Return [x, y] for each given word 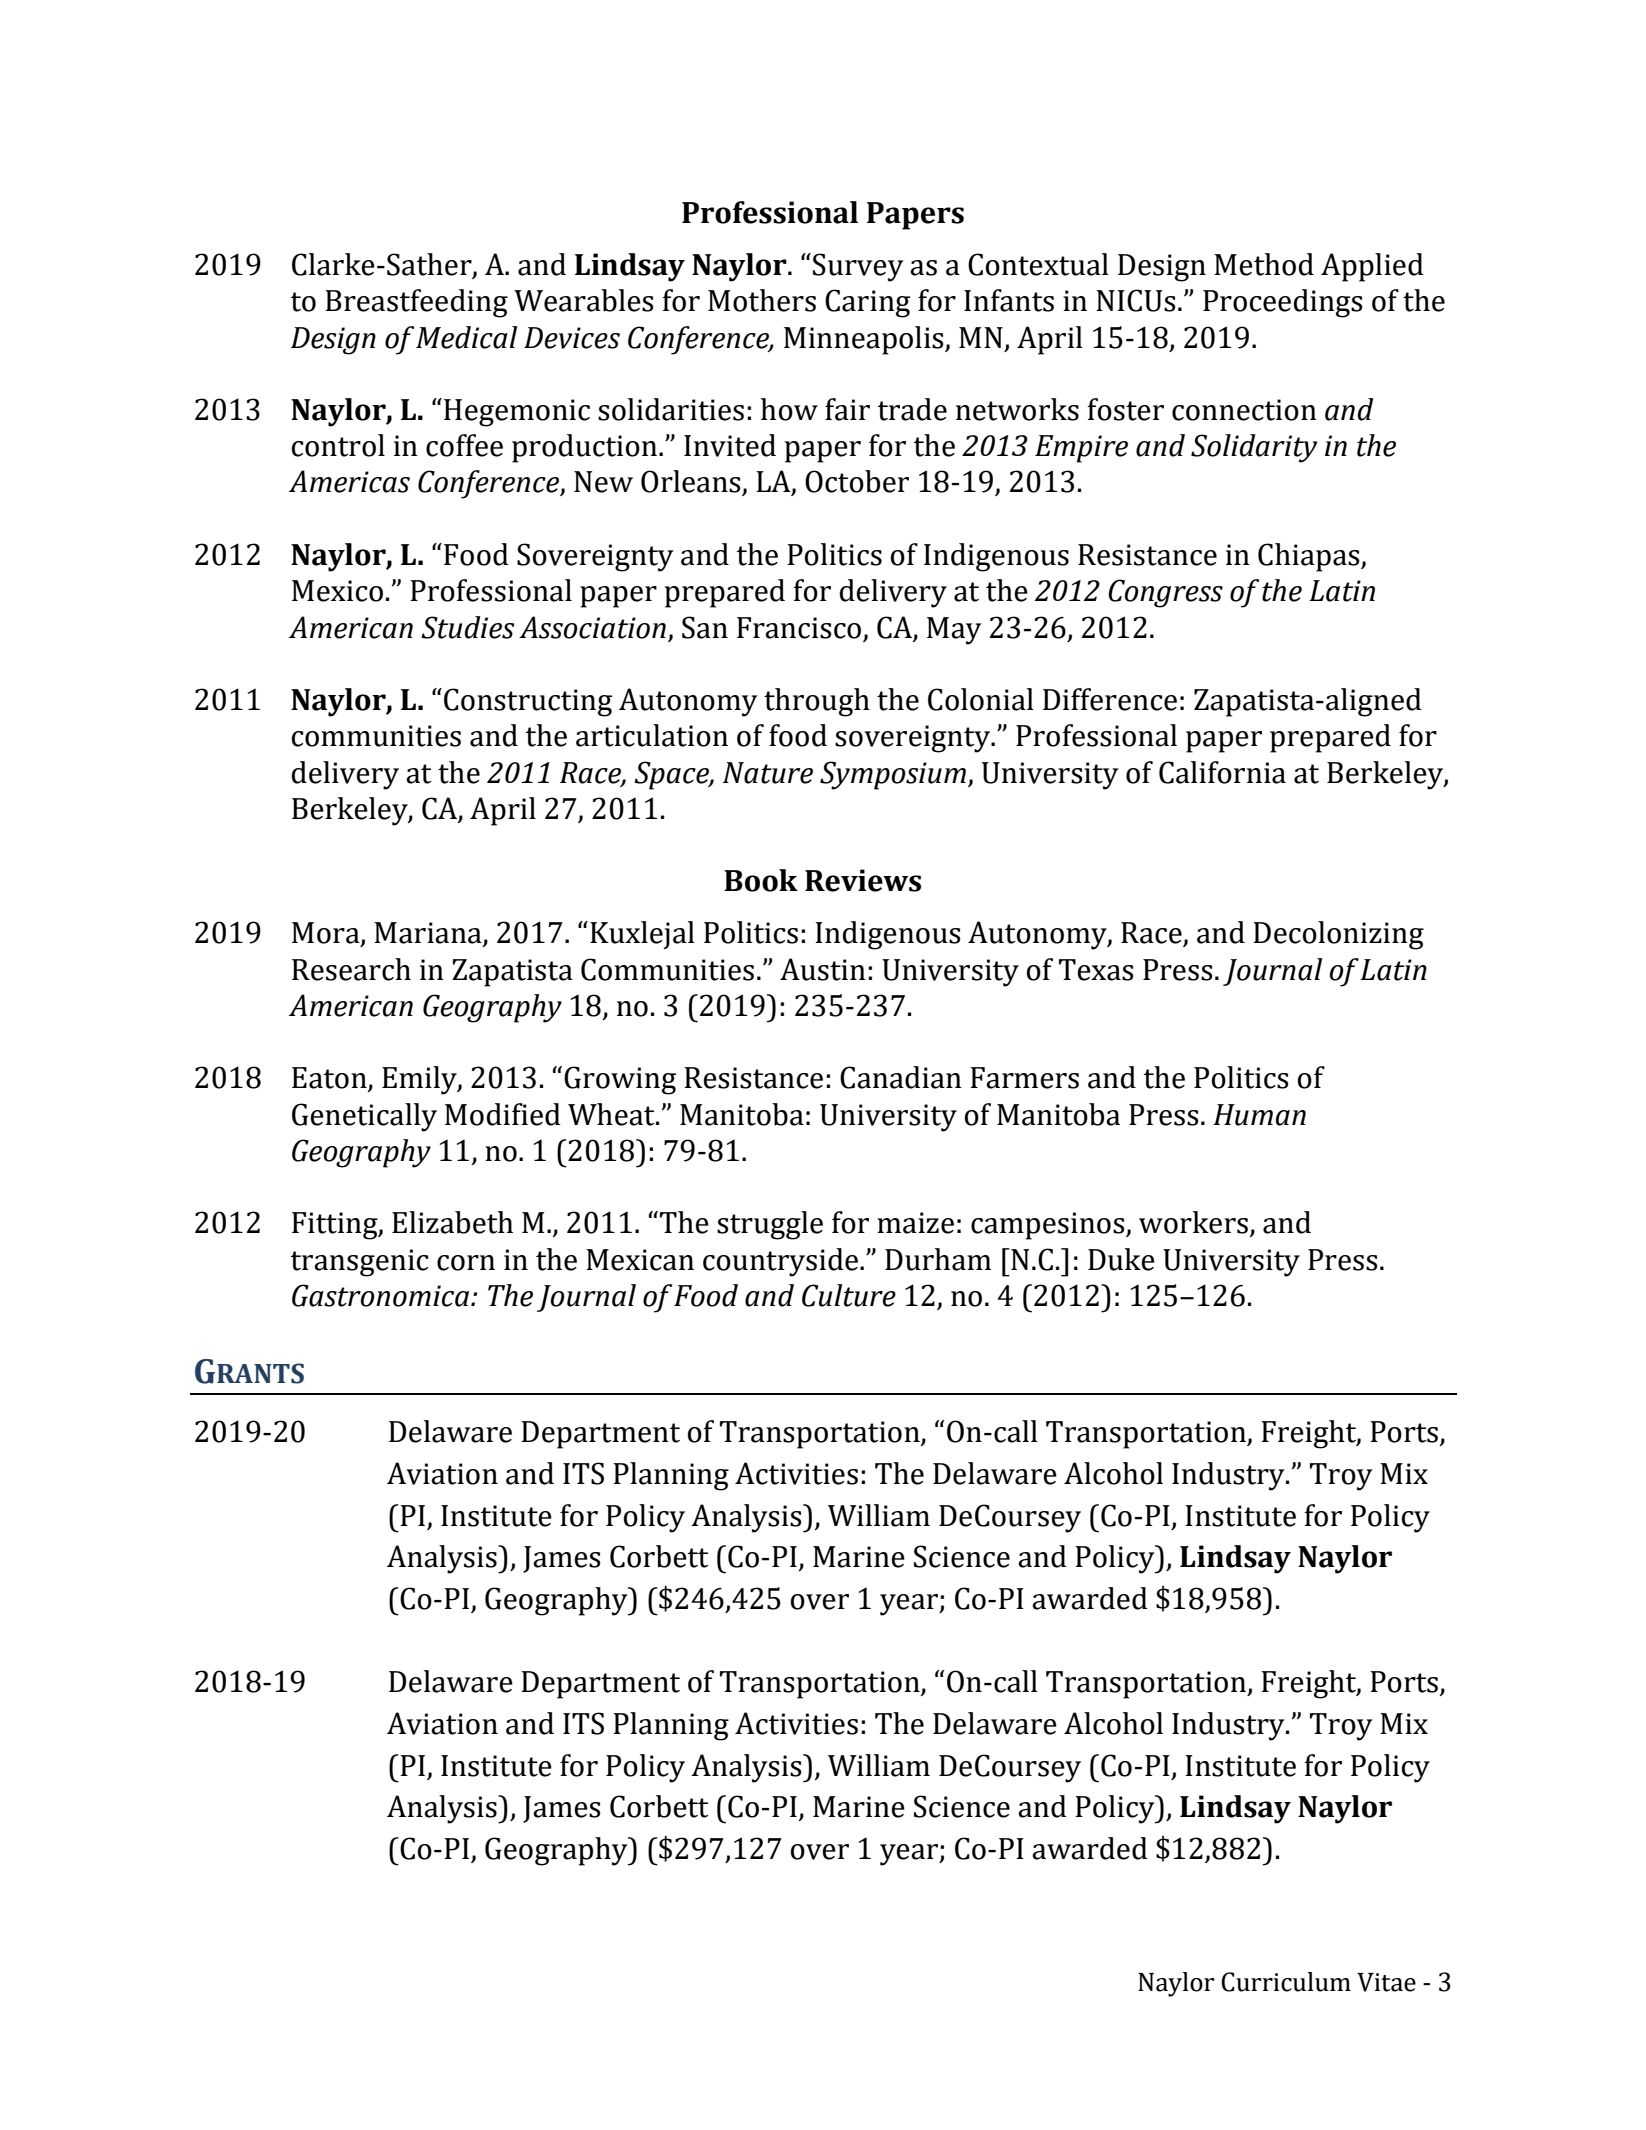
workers [1193, 1222]
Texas [1096, 970]
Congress [1165, 593]
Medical [466, 337]
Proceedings [1283, 303]
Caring [867, 303]
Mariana [429, 934]
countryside [780, 1262]
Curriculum [1286, 1982]
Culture [849, 1295]
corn [466, 1263]
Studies [467, 627]
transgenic [360, 1263]
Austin [823, 969]
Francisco [799, 628]
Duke [1121, 1259]
